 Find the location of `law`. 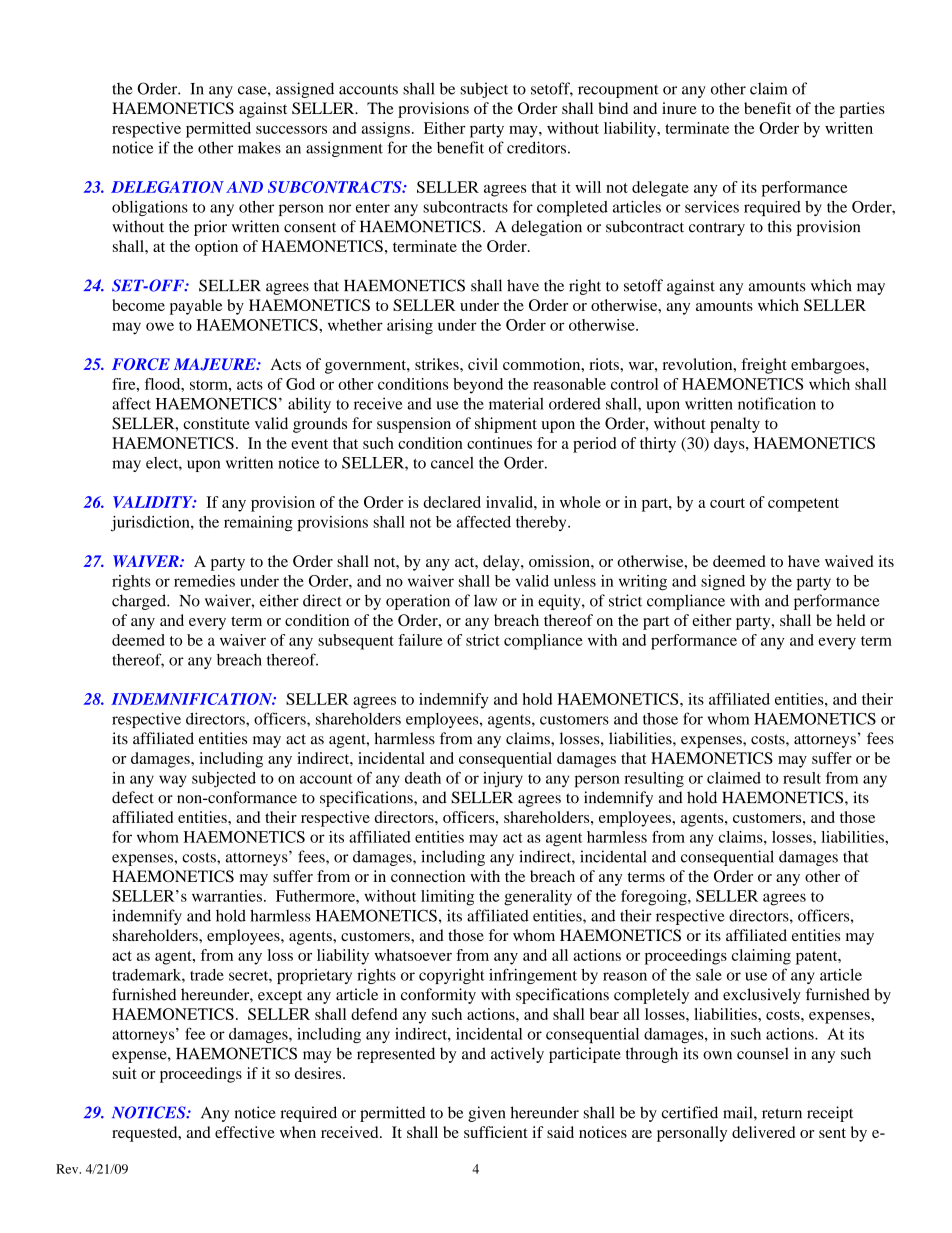

law is located at coordinates (485, 600).
